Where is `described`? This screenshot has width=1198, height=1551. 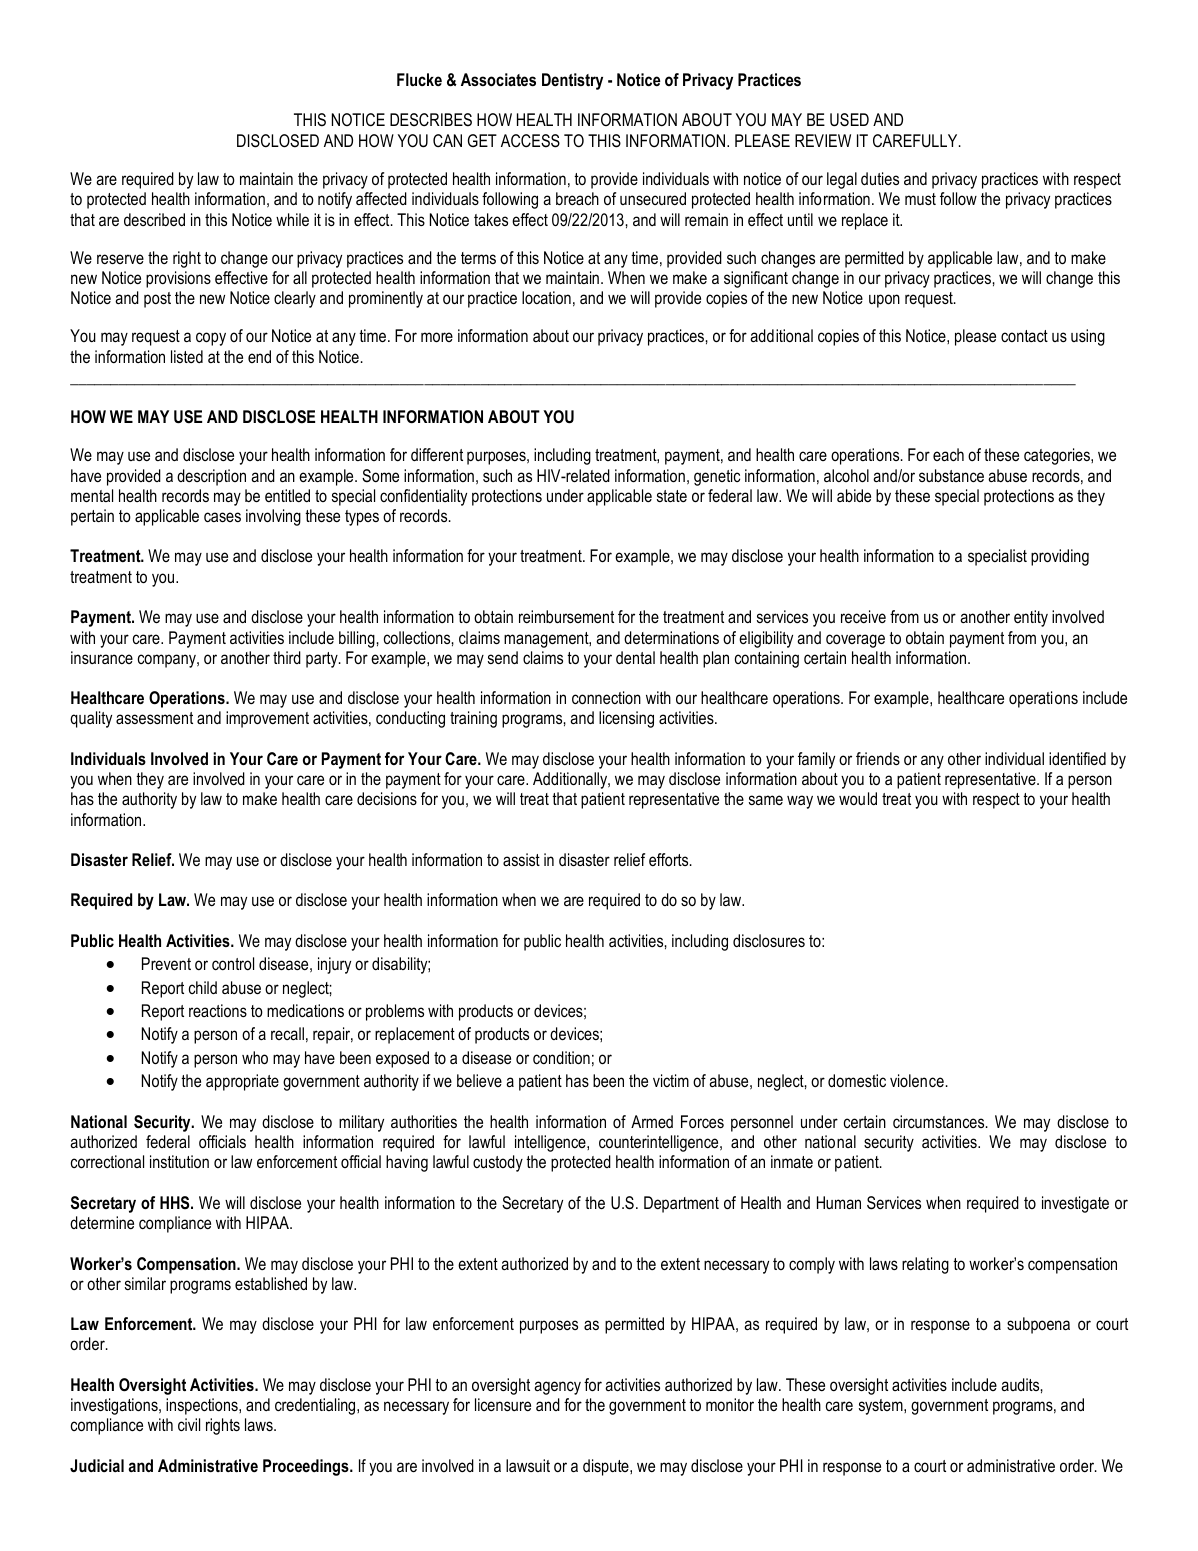
described is located at coordinates (154, 219).
